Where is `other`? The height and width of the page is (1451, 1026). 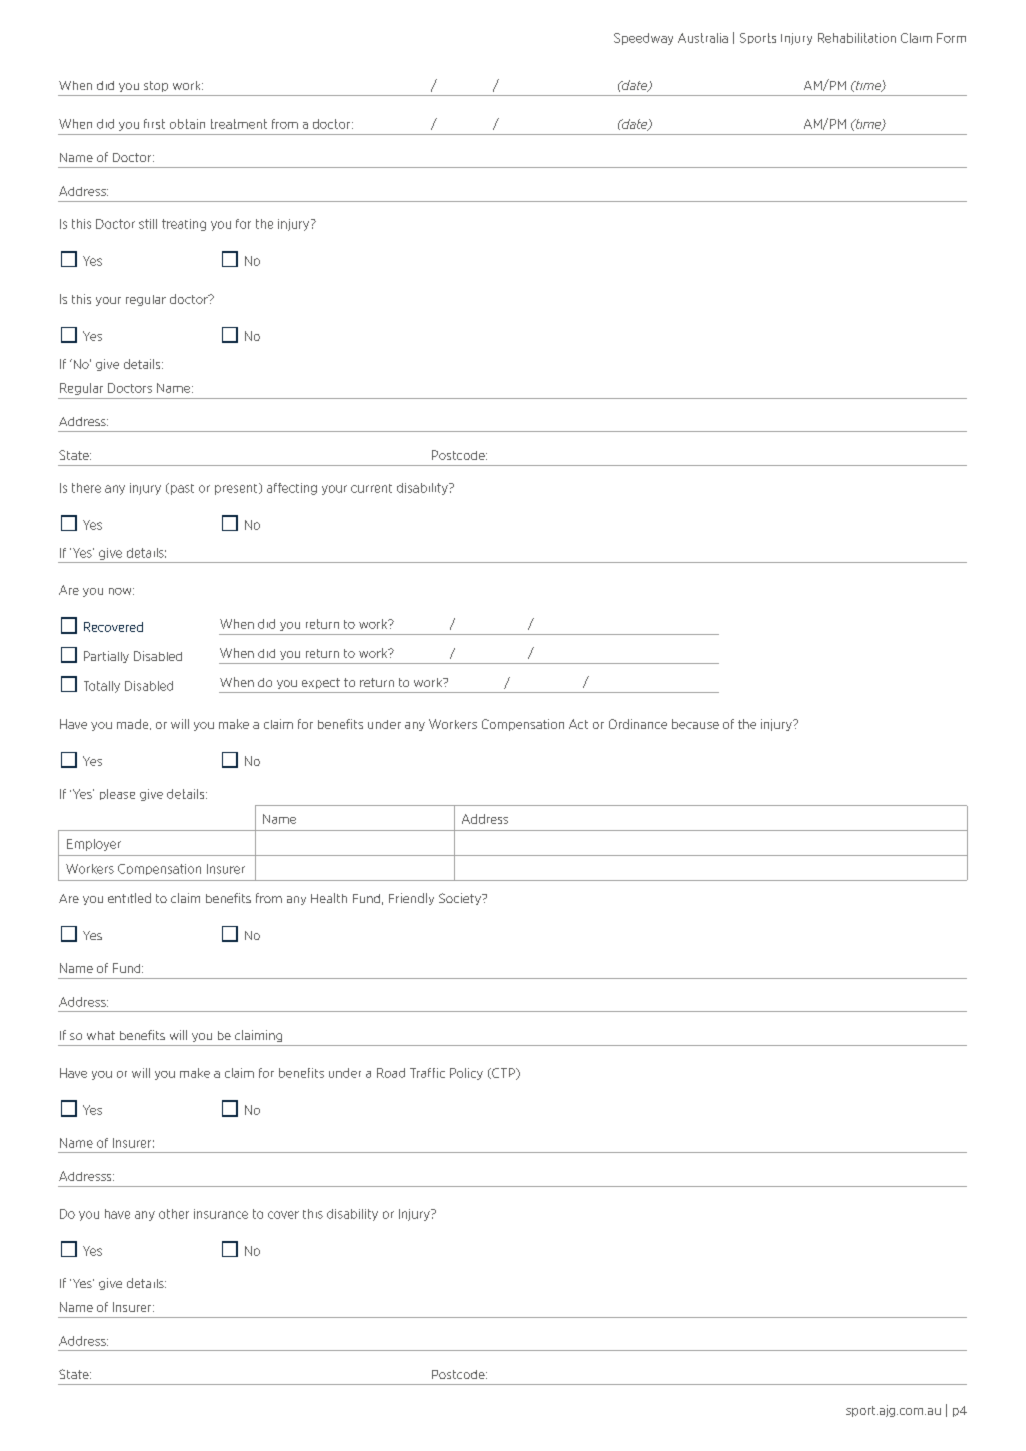 other is located at coordinates (174, 1214).
